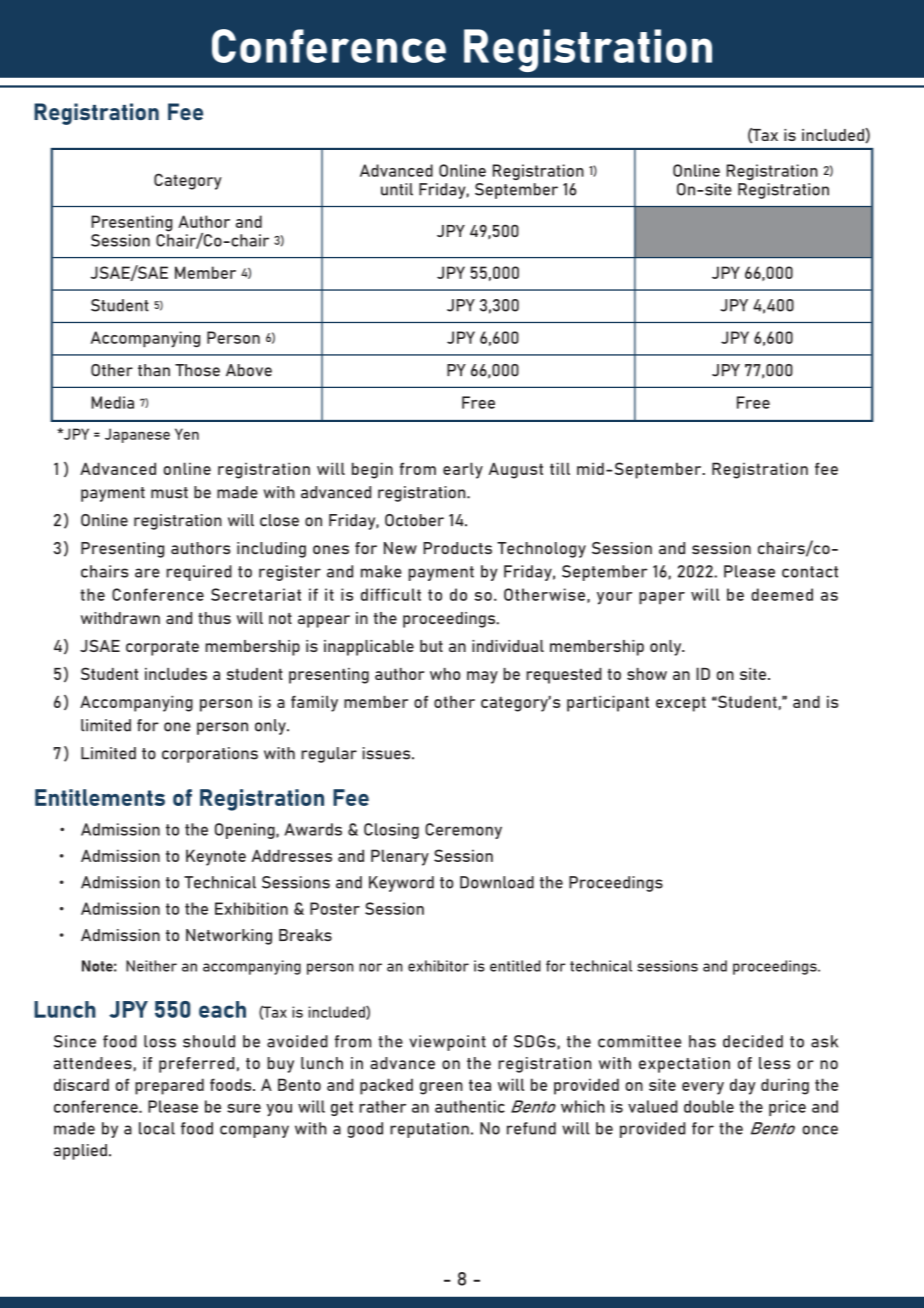 This page has width=924, height=1308. What do you see at coordinates (463, 831) in the page?
I see `Ceremony` at bounding box center [463, 831].
